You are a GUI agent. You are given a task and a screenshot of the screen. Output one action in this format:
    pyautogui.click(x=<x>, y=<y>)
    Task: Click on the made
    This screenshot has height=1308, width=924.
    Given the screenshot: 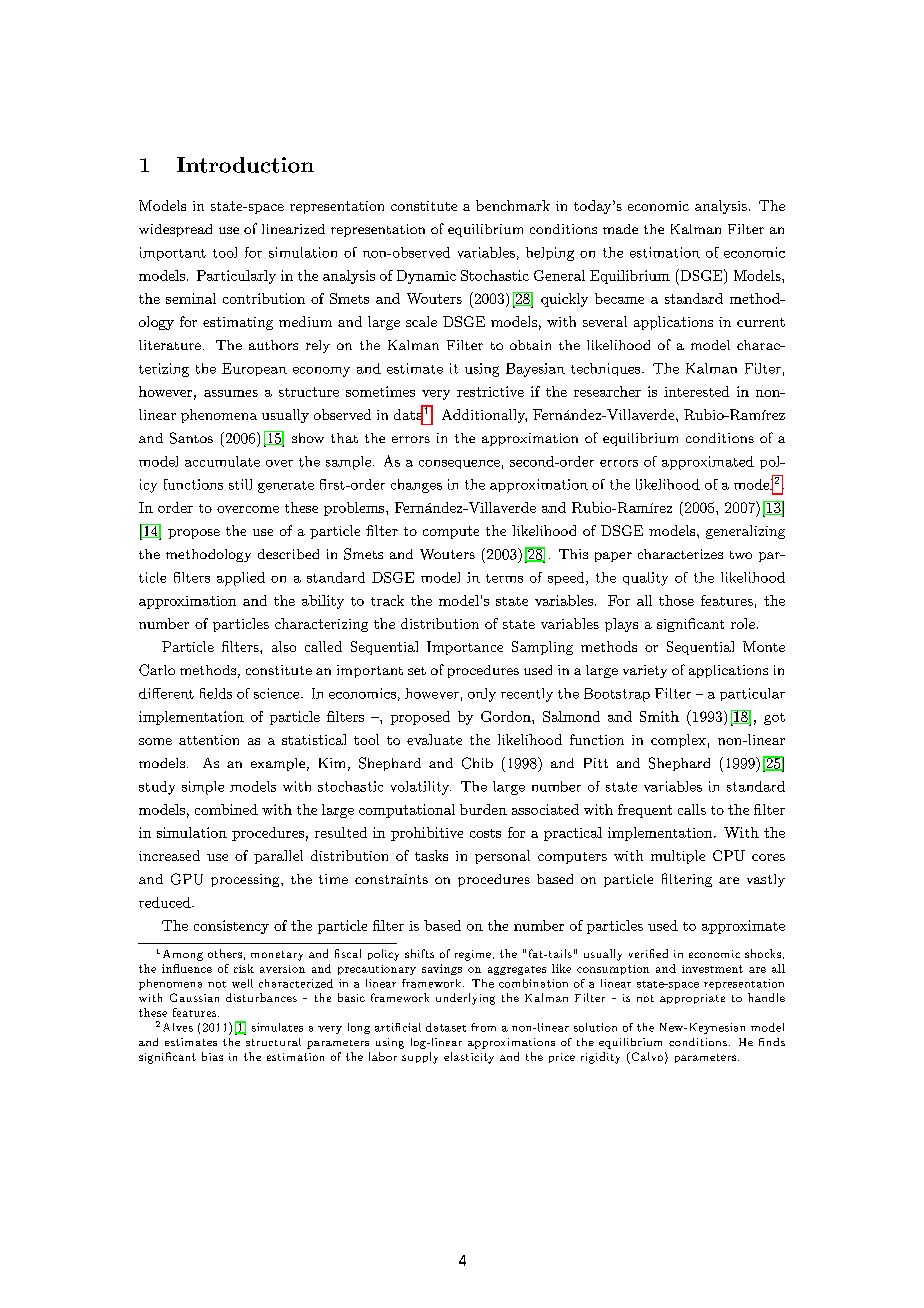 What is the action you would take?
    pyautogui.click(x=620, y=229)
